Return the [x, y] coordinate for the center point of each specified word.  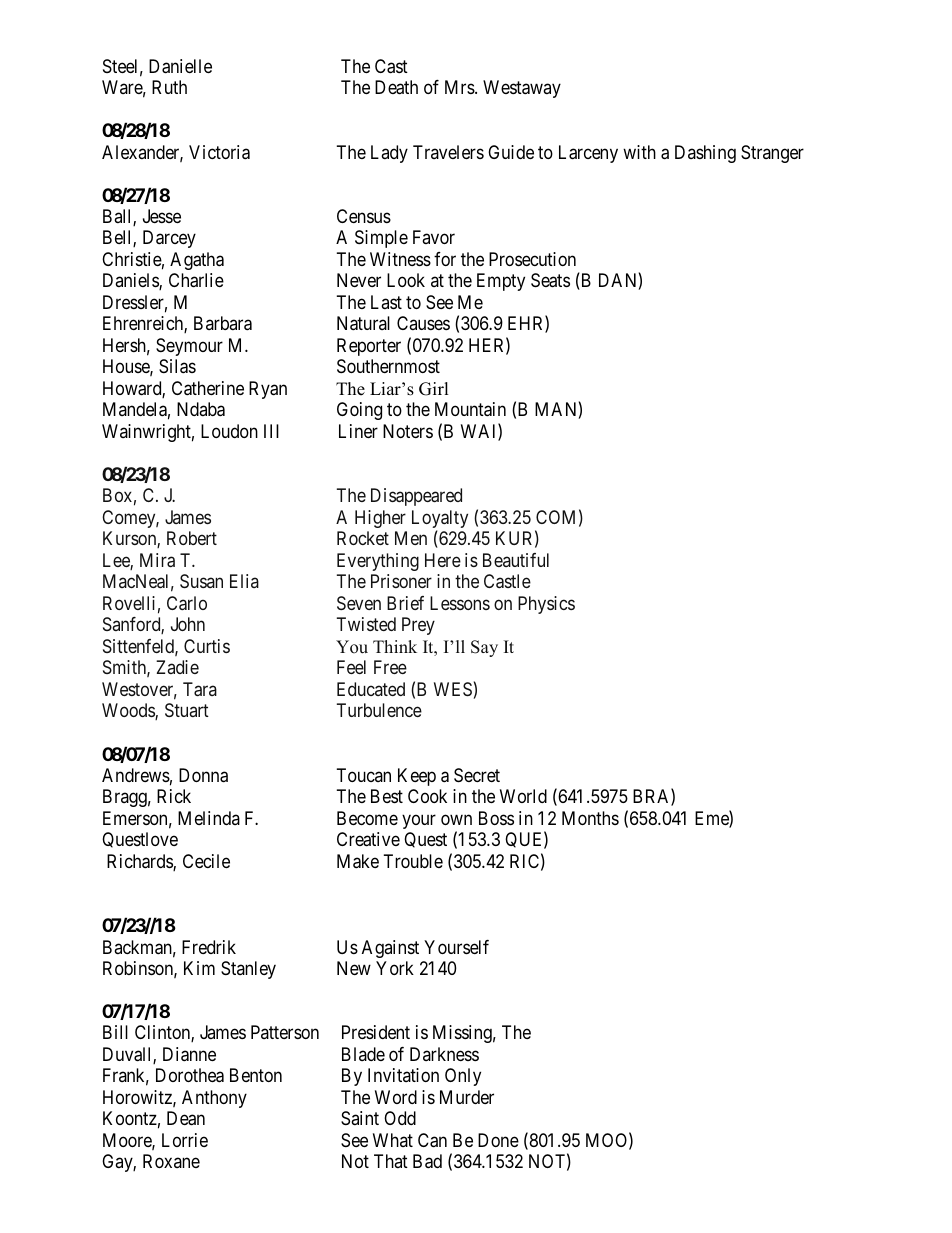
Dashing [705, 154]
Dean [186, 1118]
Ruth [169, 87]
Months [590, 818]
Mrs [460, 87]
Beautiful [516, 560]
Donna [203, 775]
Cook [427, 796]
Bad [427, 1161]
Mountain [470, 409]
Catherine [208, 388]
